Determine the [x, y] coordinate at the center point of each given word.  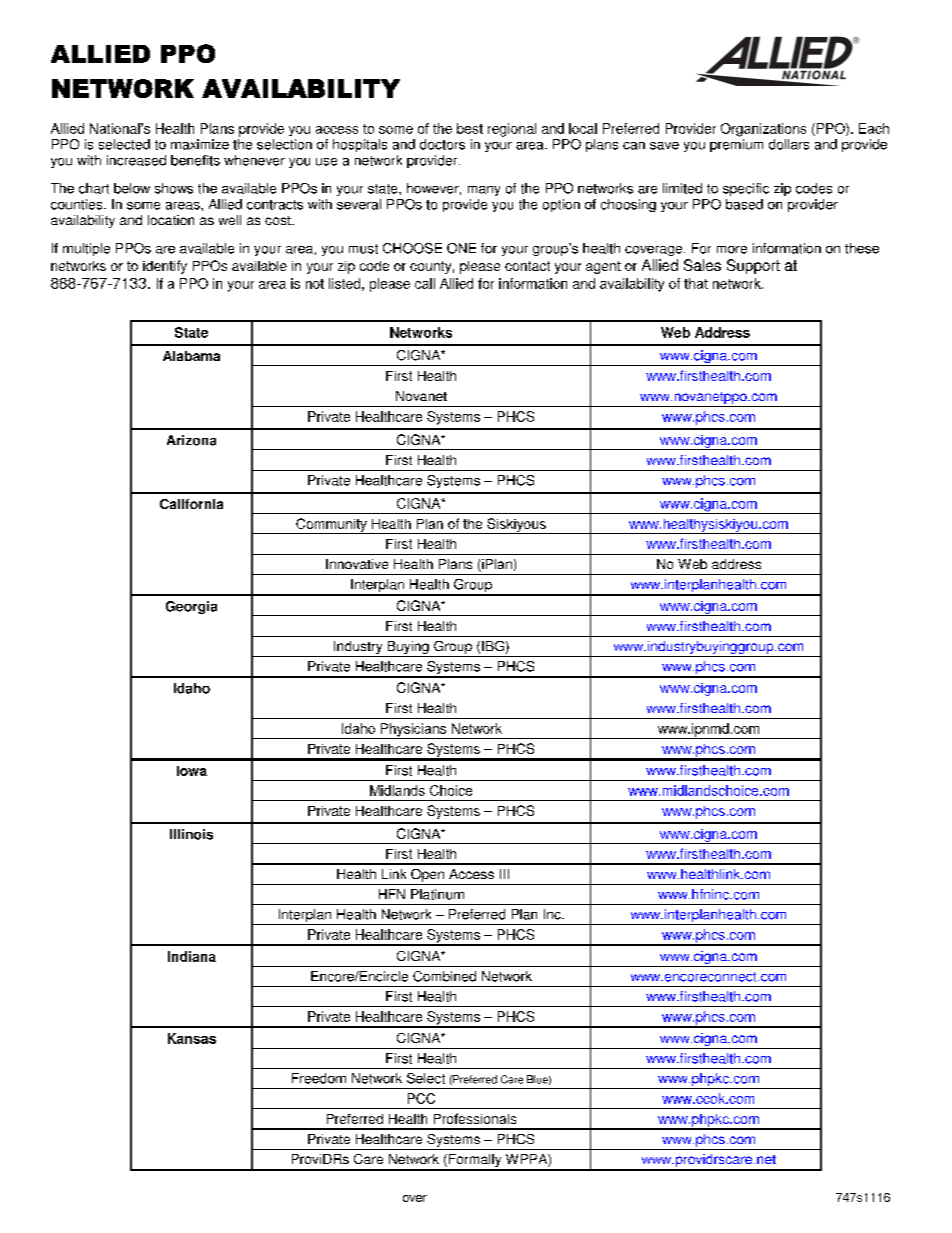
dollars [789, 144]
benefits [195, 160]
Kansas [192, 1038]
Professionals [475, 1118]
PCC [421, 1098]
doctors [442, 144]
